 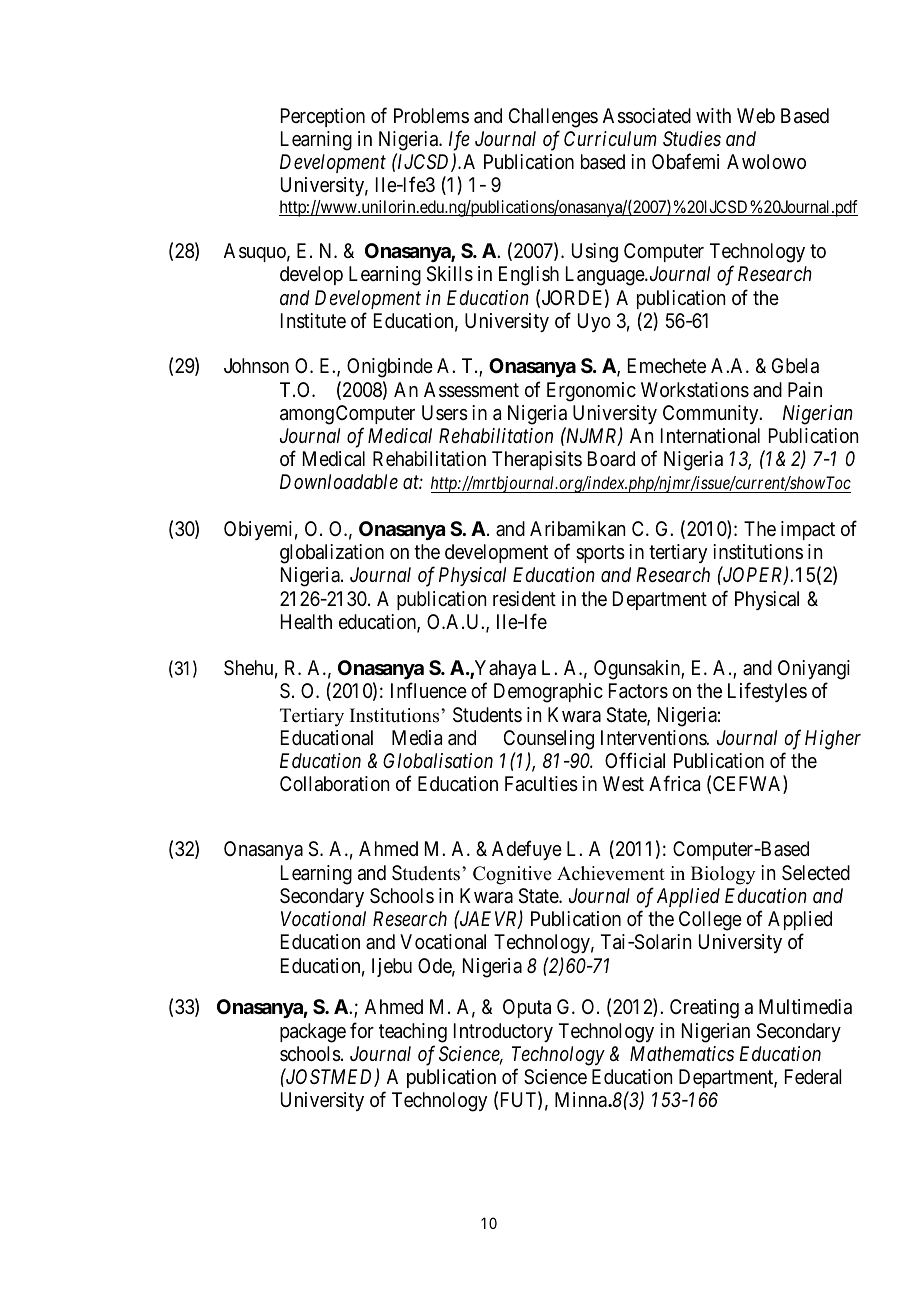 What do you see at coordinates (503, 1032) in the screenshot?
I see `Introductory` at bounding box center [503, 1032].
